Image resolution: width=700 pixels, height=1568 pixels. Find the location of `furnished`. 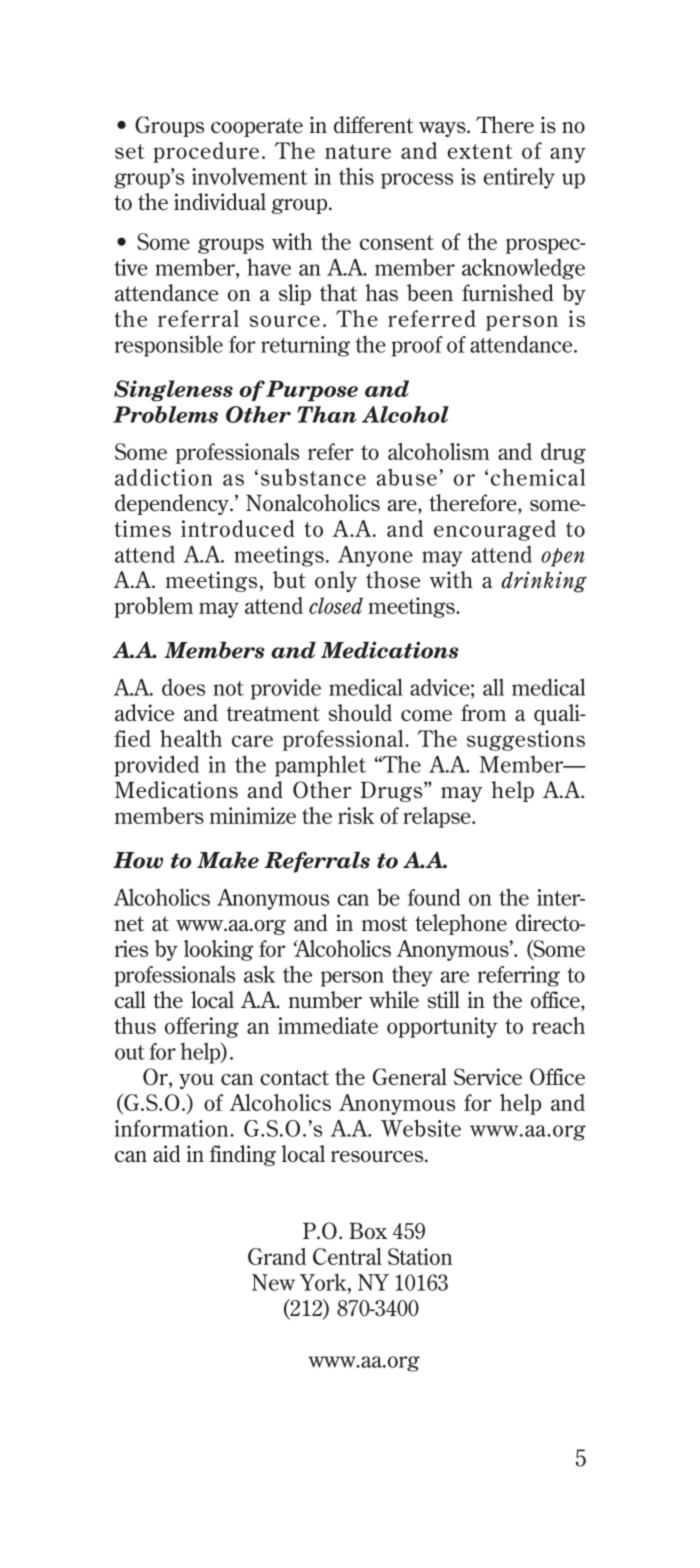

furnished is located at coordinates (508, 293).
